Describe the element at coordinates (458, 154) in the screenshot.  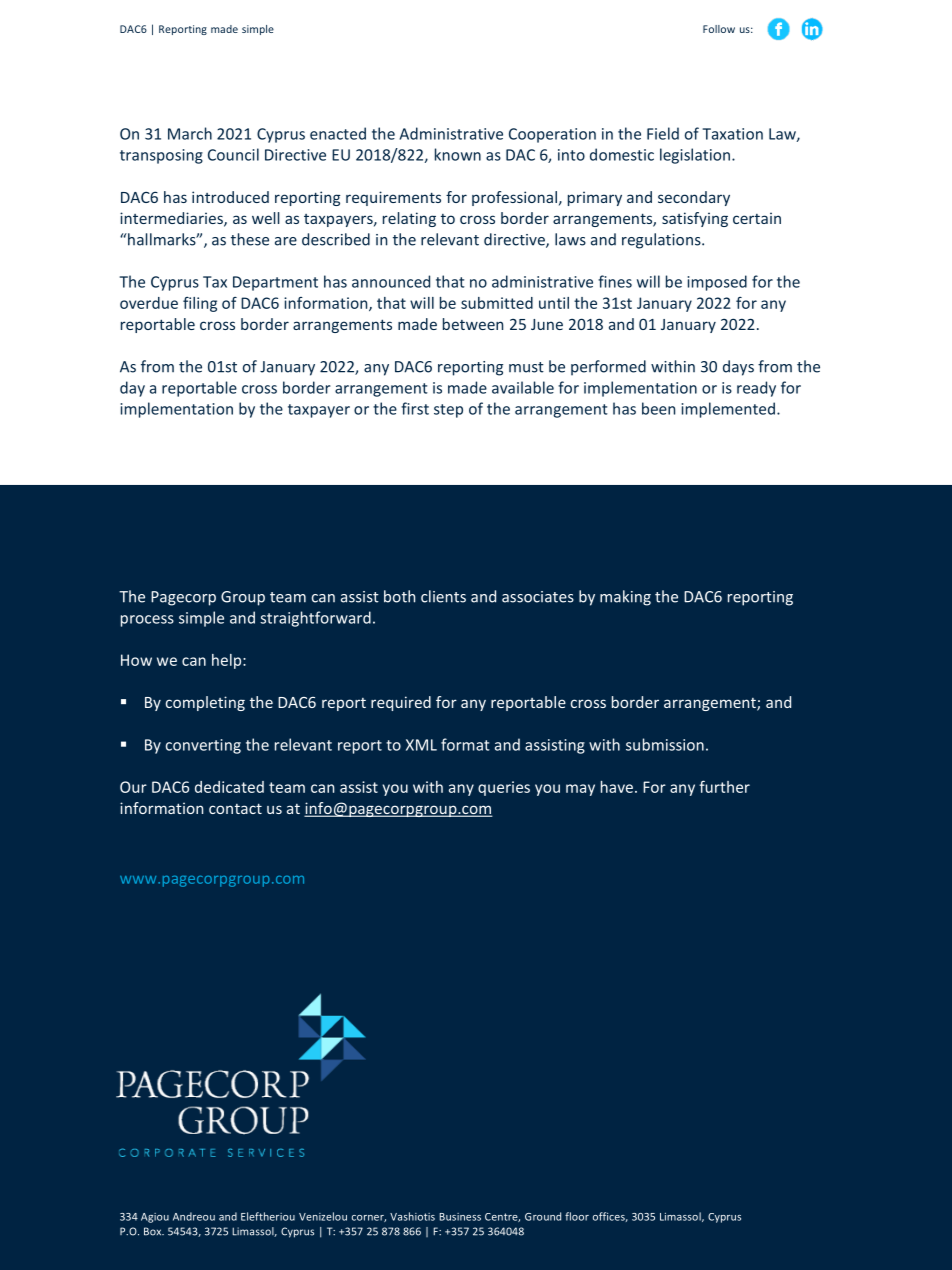
I see `known` at that location.
